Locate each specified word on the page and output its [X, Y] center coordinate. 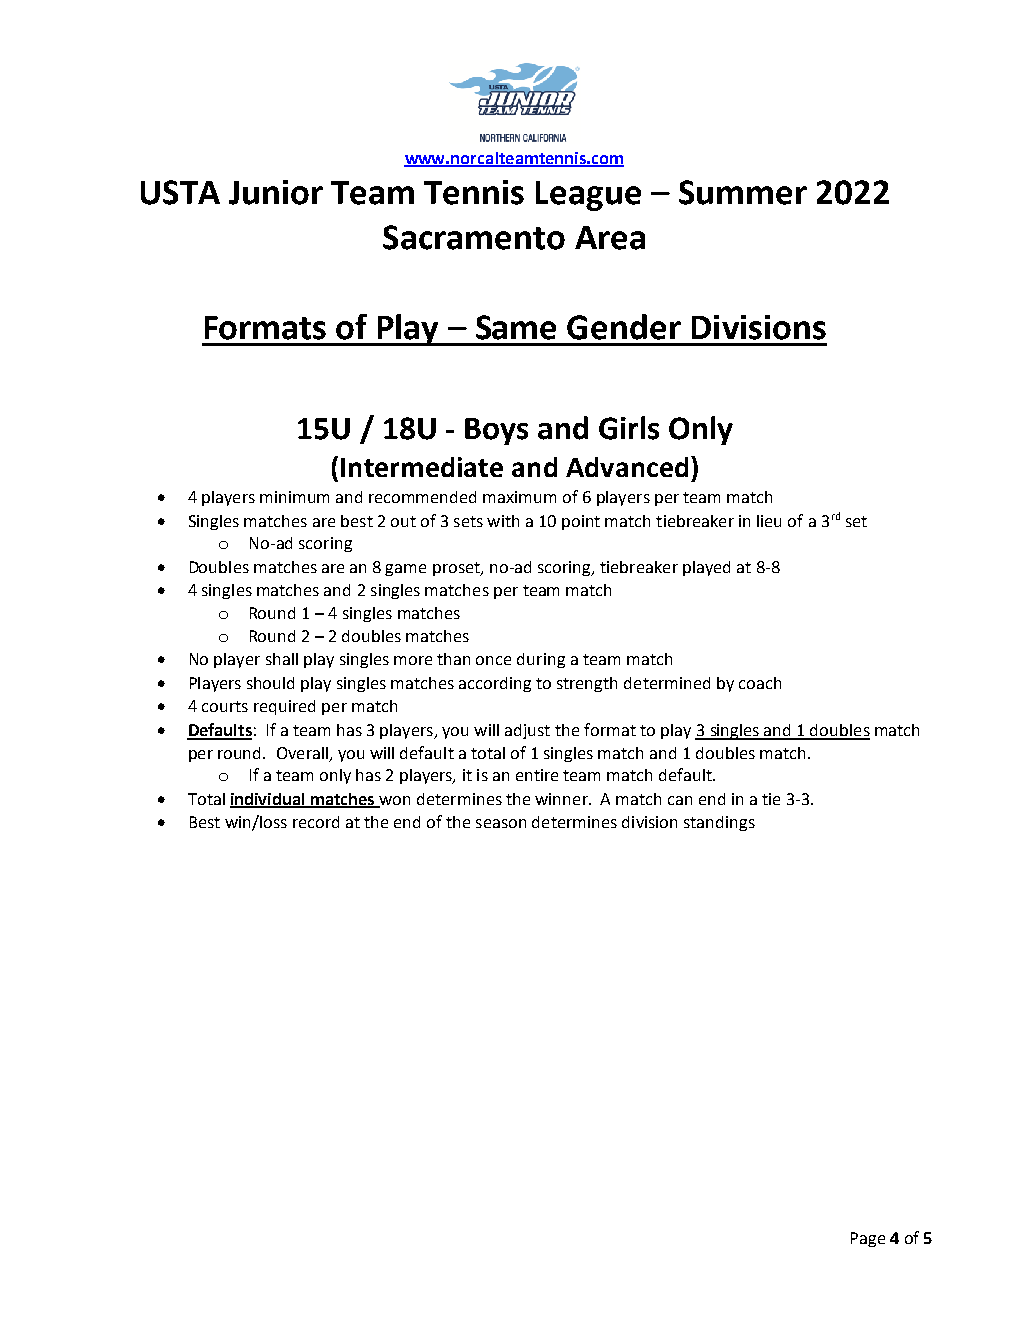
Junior [276, 192]
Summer [743, 192]
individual [268, 800]
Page [868, 1239]
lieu [769, 521]
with [503, 521]
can [680, 800]
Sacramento [474, 237]
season [501, 823]
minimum [294, 497]
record [316, 822]
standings [719, 823]
